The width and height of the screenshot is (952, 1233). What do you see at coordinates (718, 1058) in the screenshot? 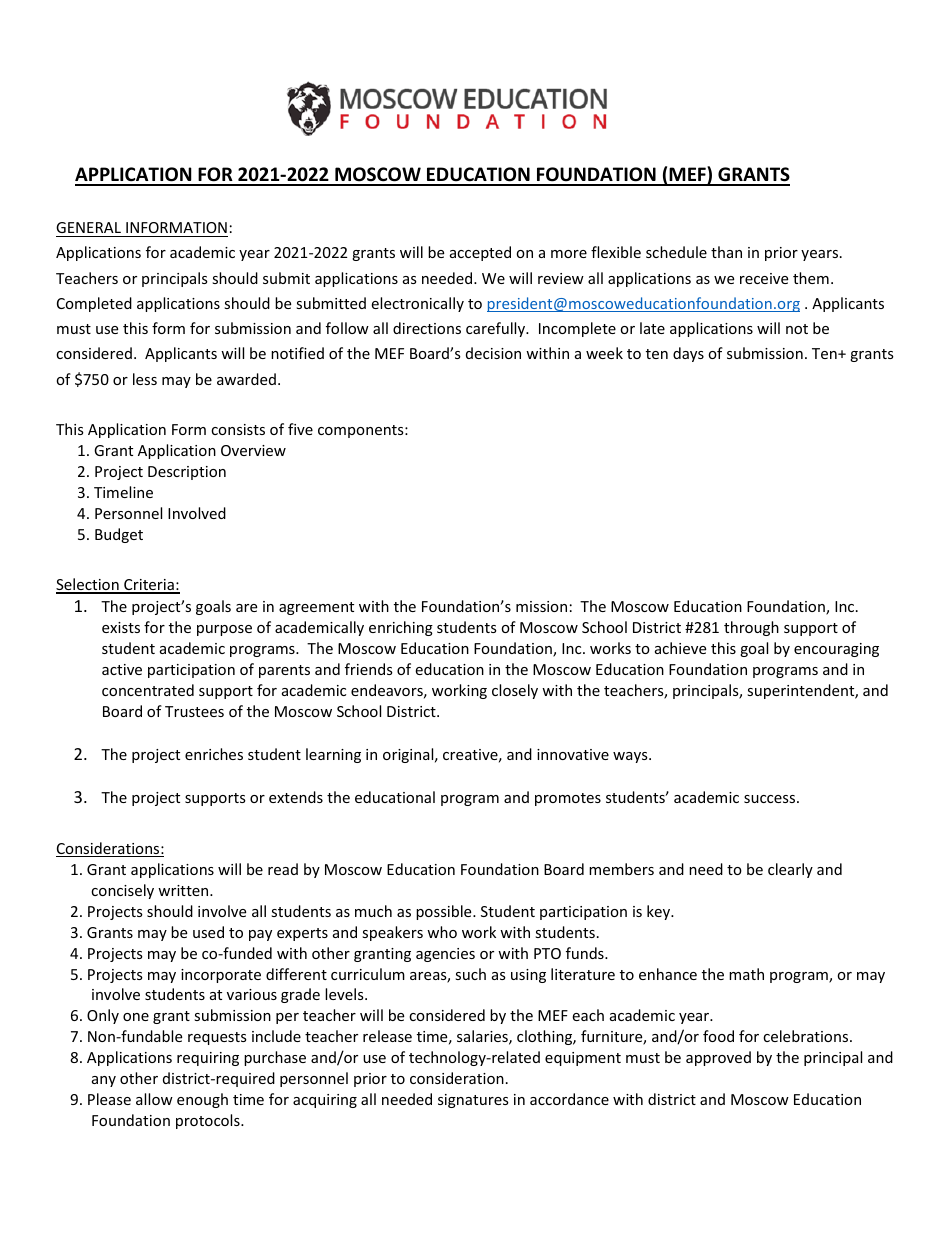
I see `approved` at bounding box center [718, 1058].
